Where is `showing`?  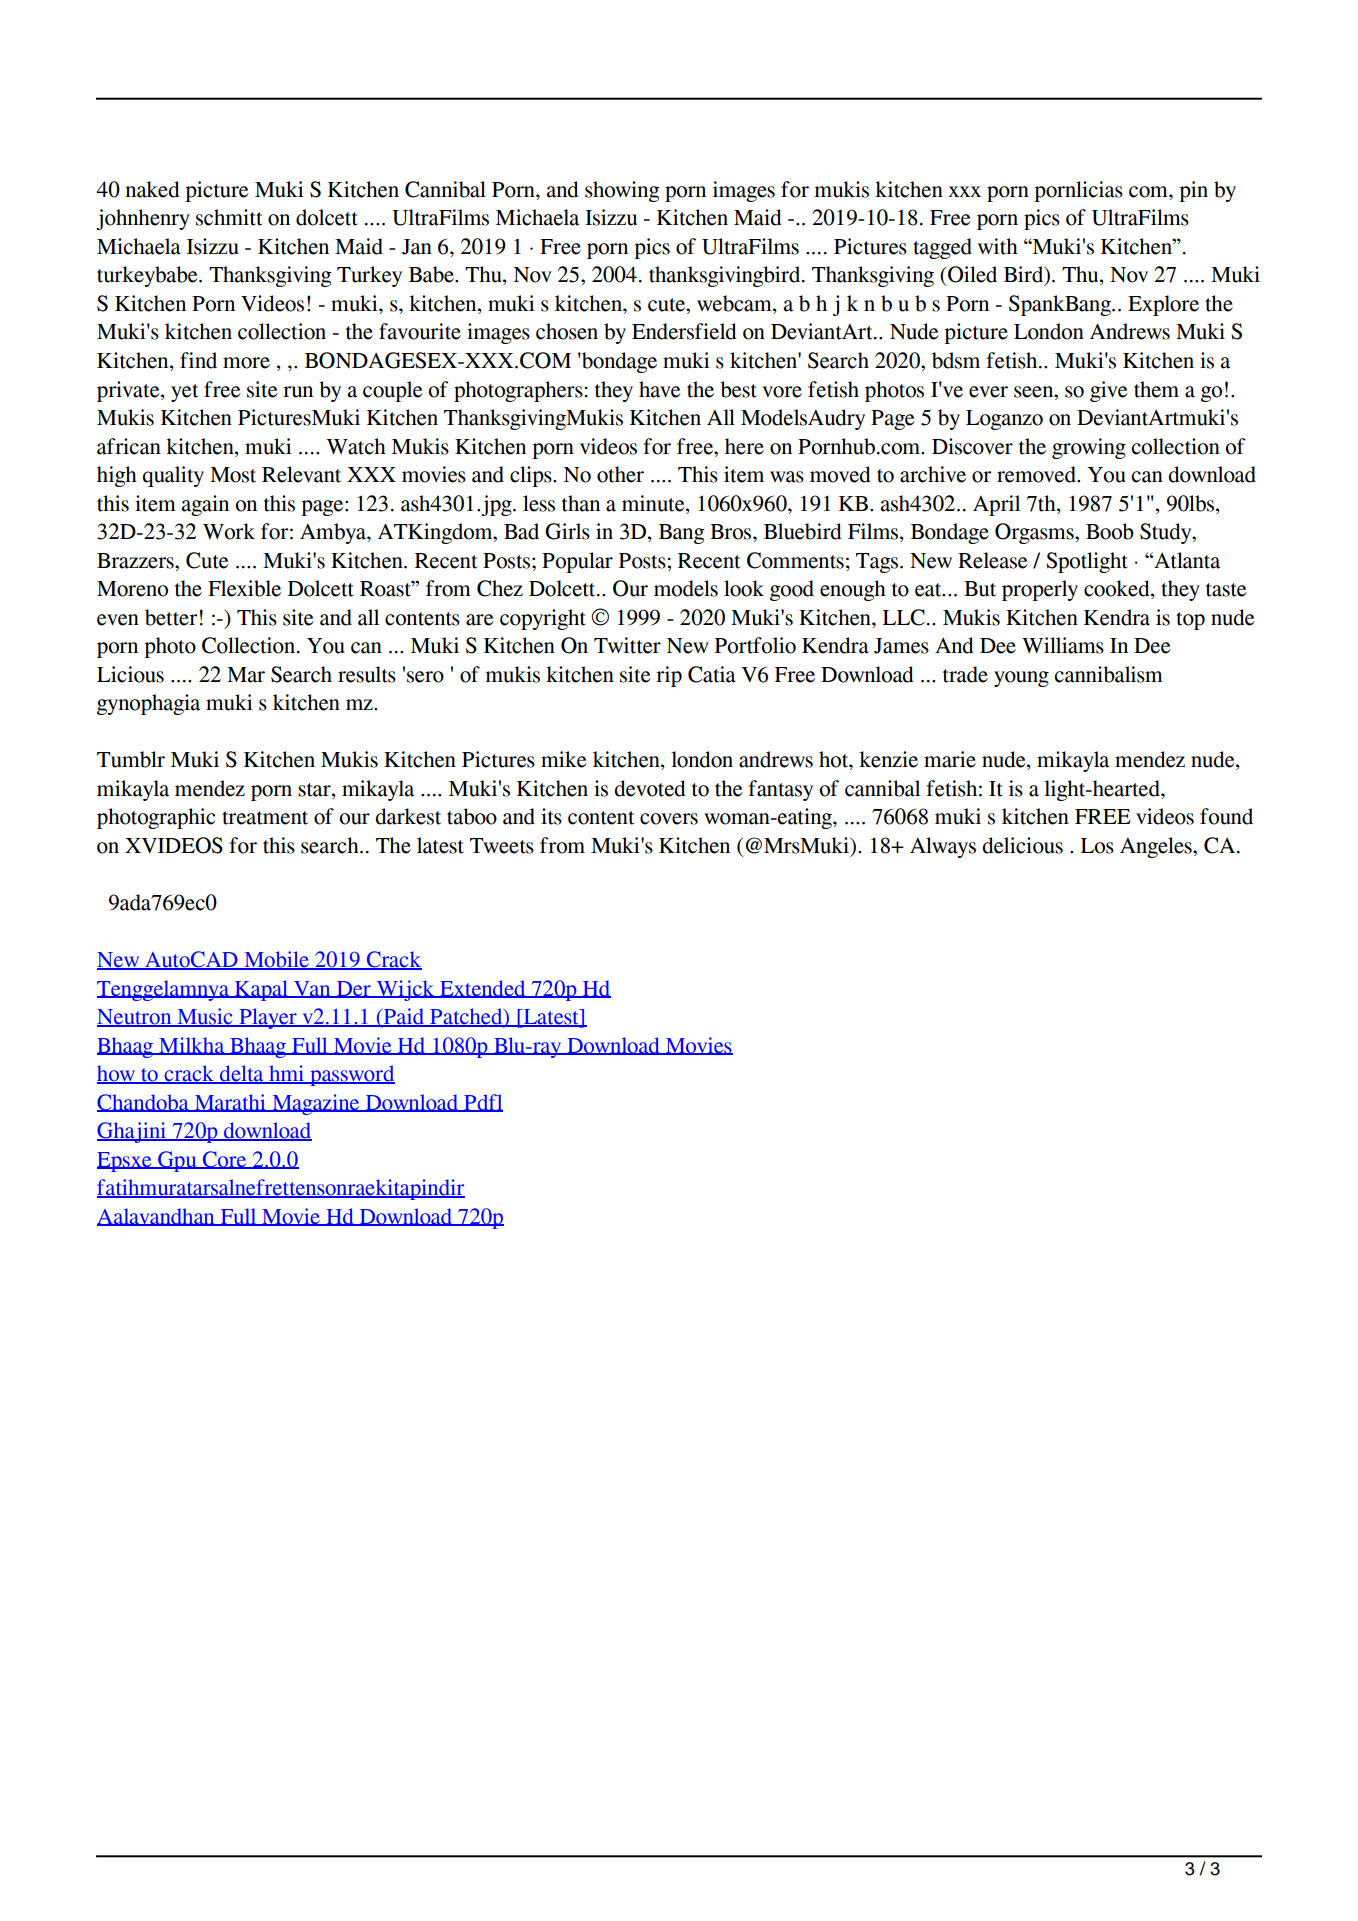 showing is located at coordinates (622, 191).
